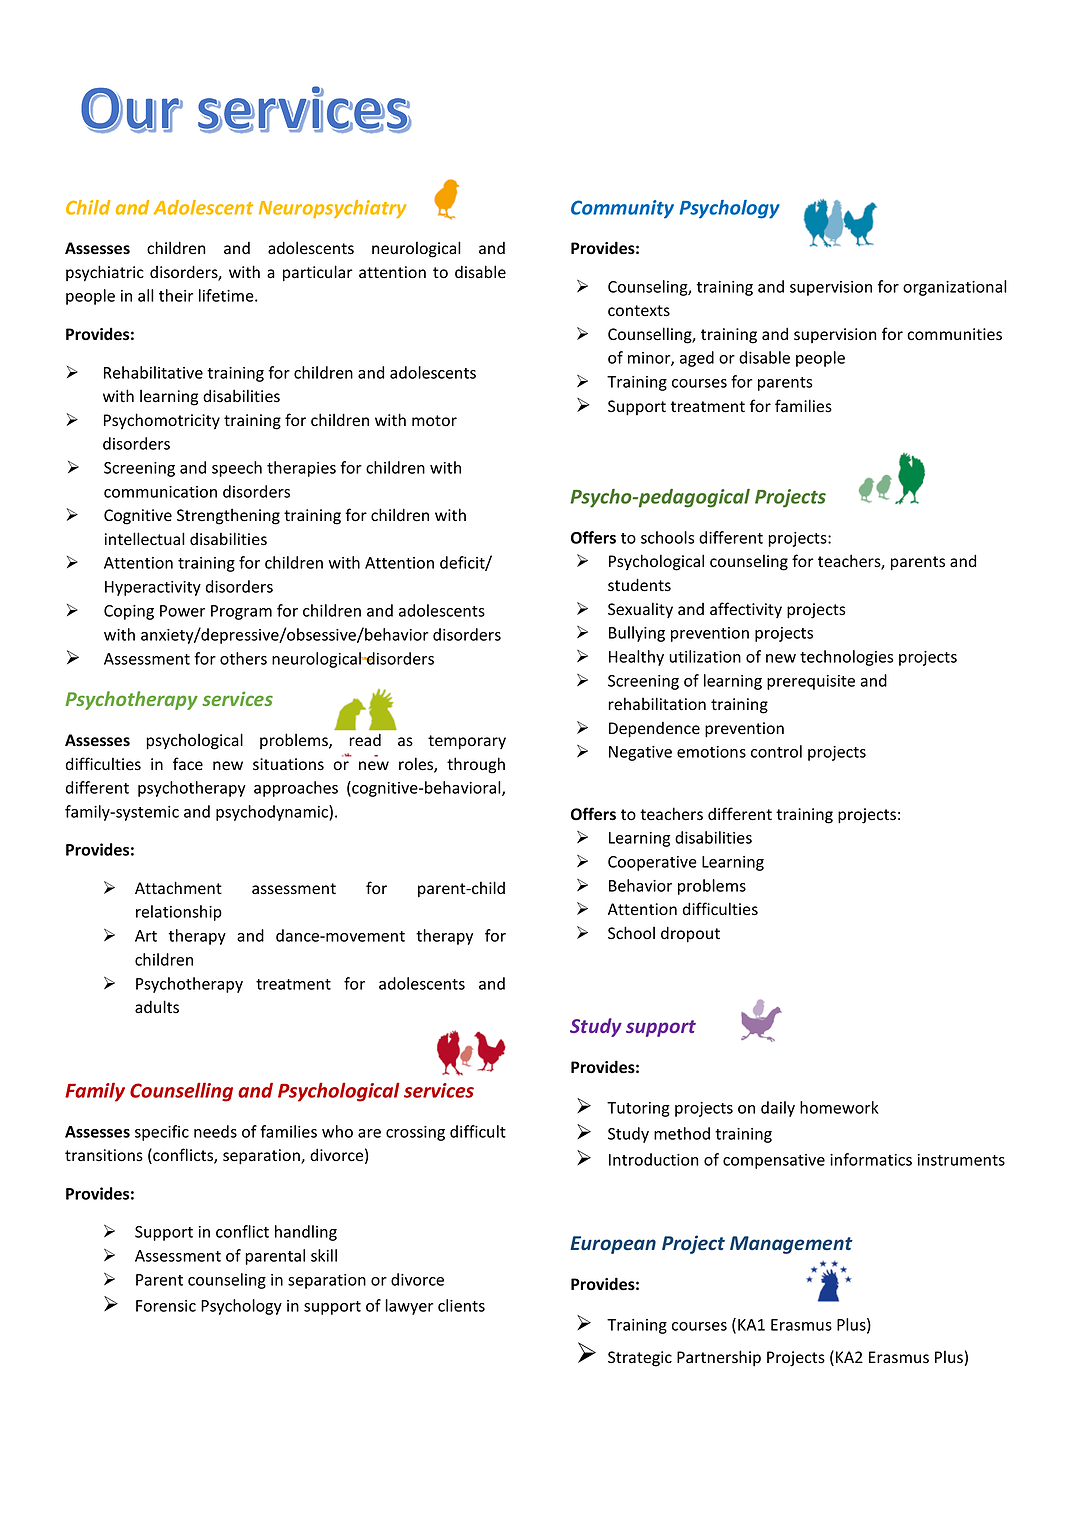  I want to click on control, so click(776, 751).
